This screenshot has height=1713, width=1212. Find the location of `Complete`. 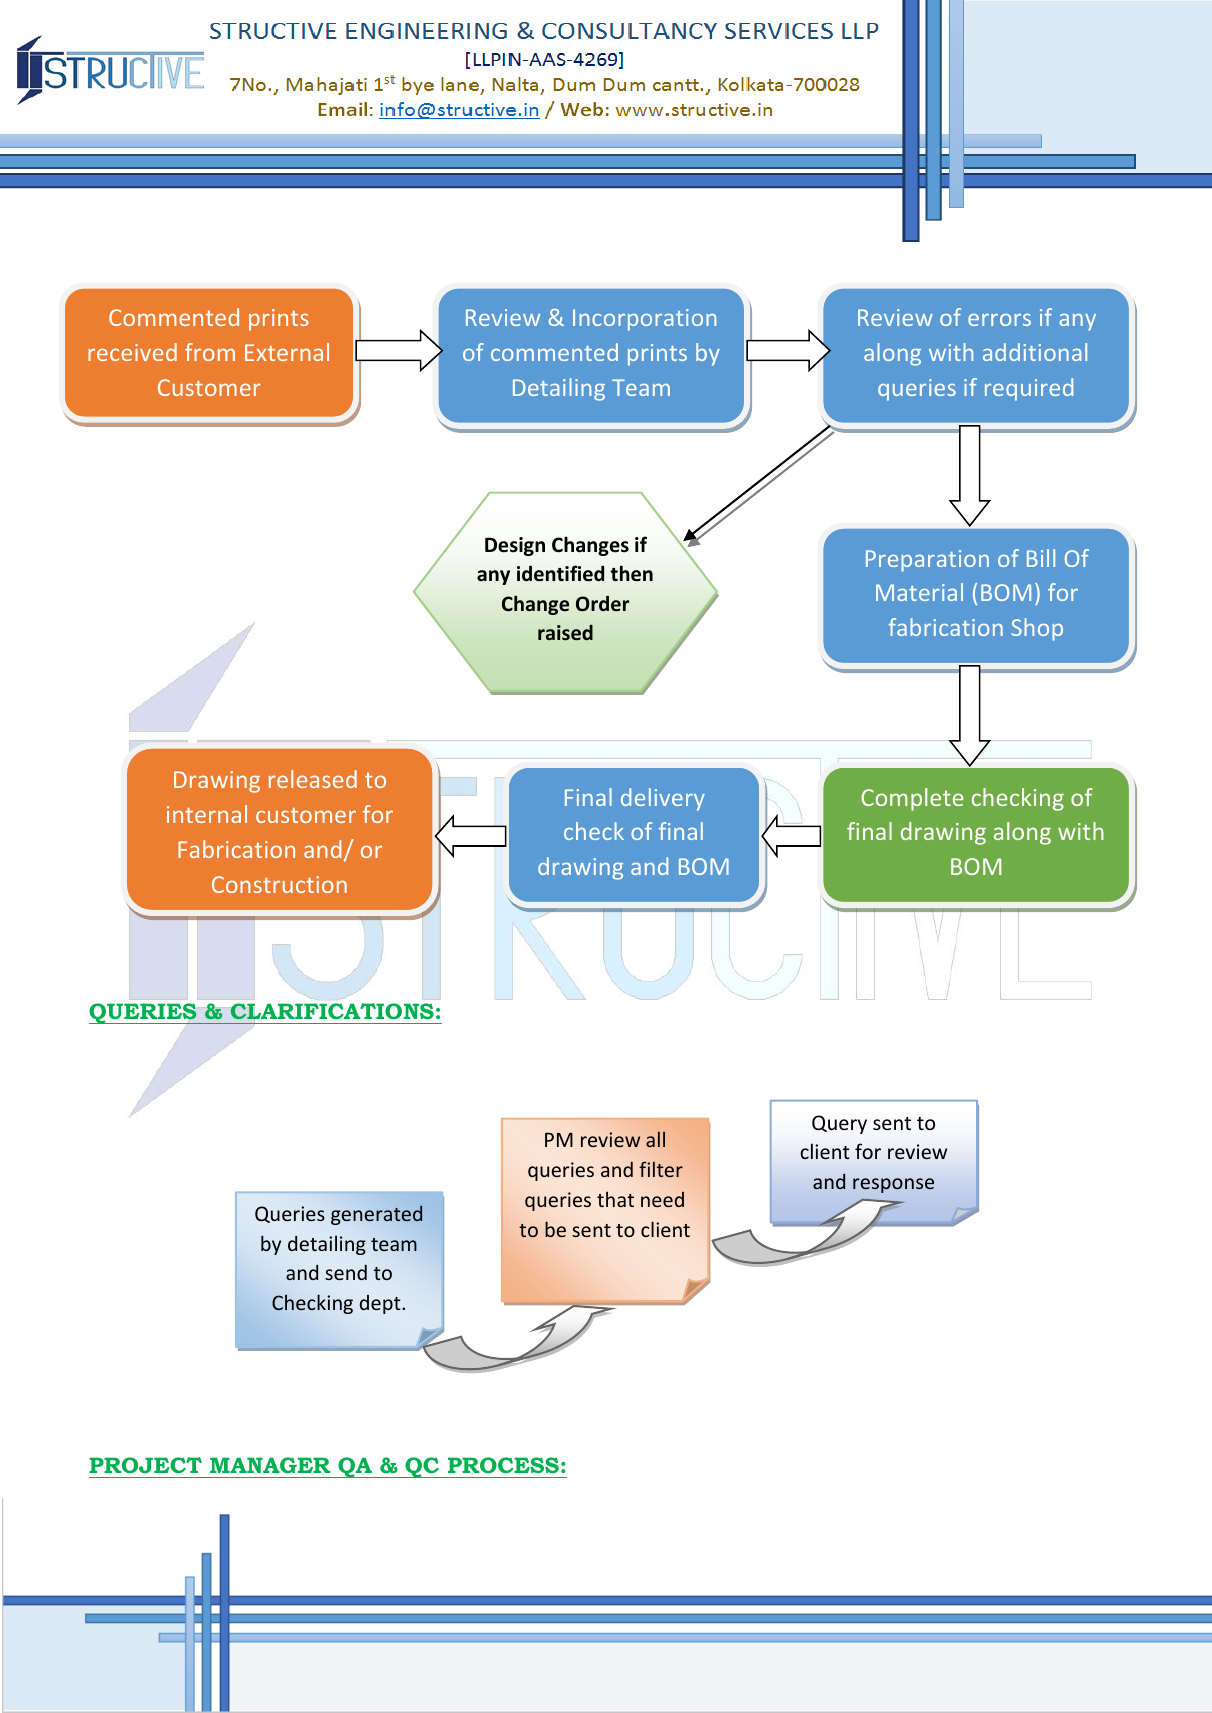

Complete is located at coordinates (912, 799).
